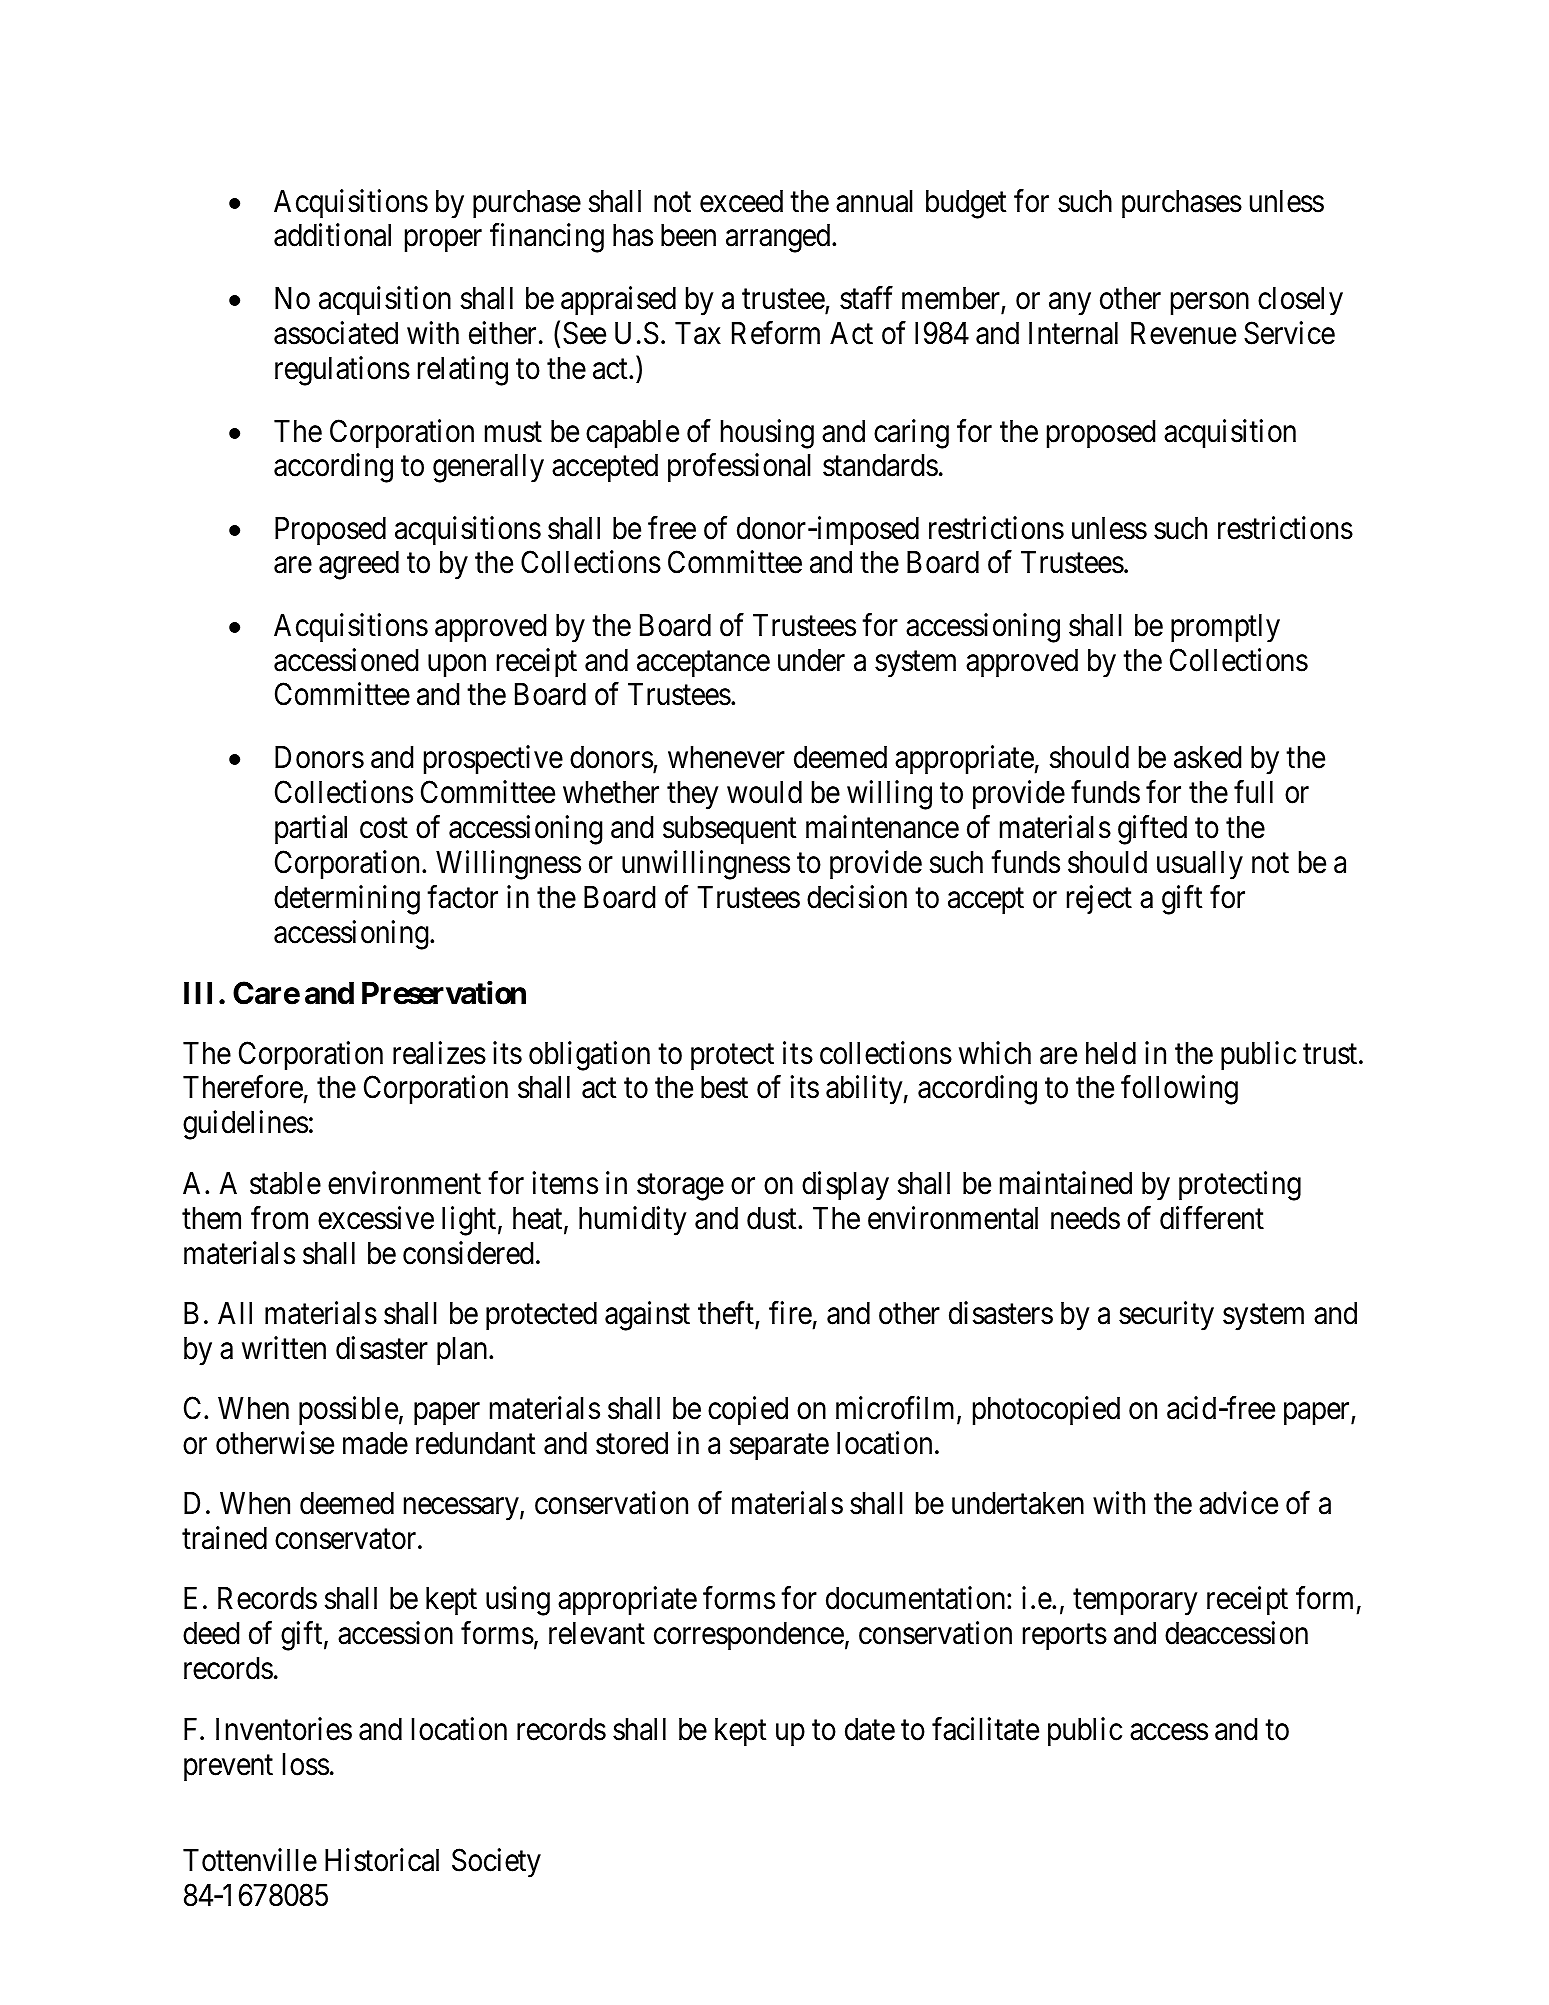  I want to click on arranged, so click(779, 238).
